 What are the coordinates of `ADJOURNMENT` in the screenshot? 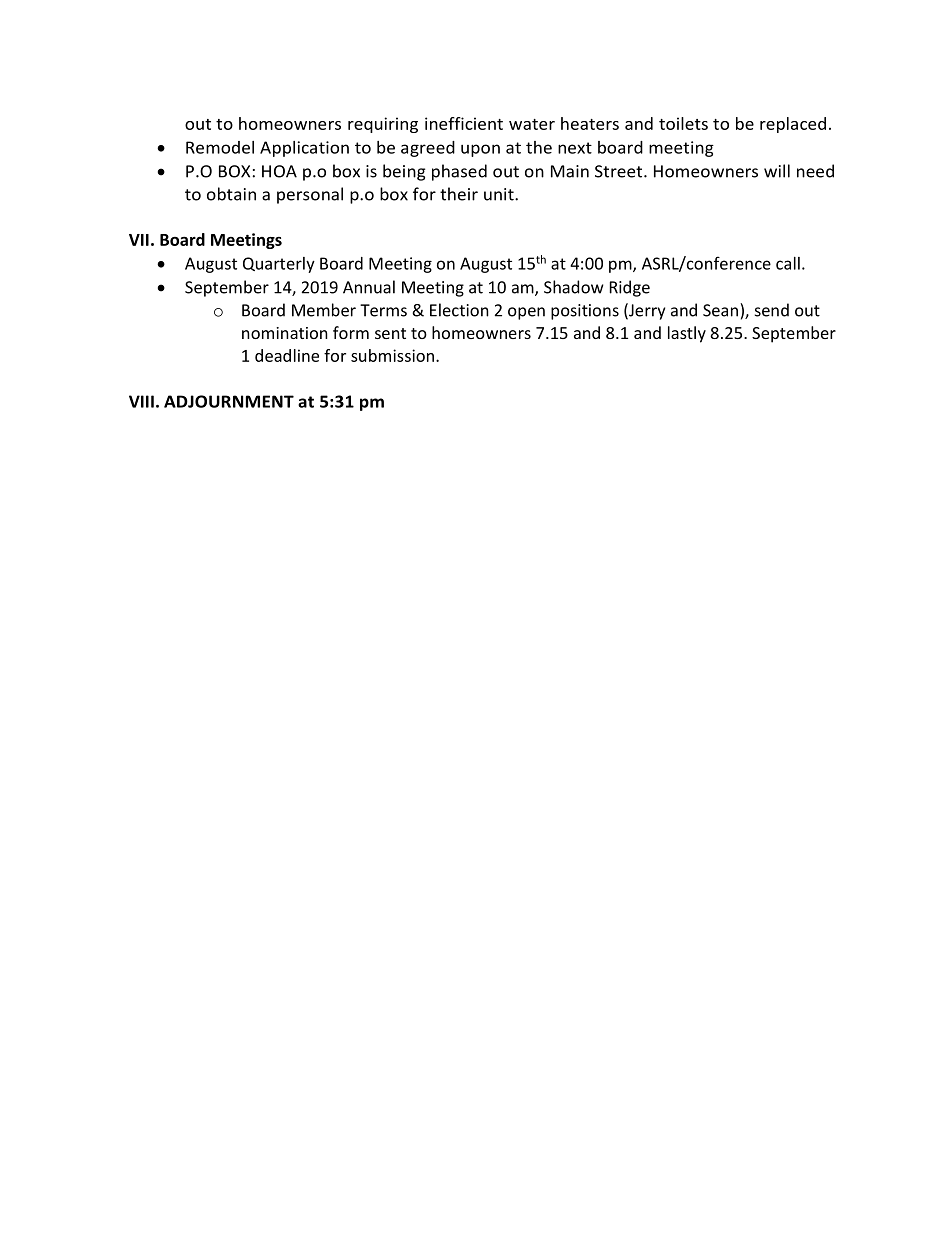 It's located at (229, 401).
